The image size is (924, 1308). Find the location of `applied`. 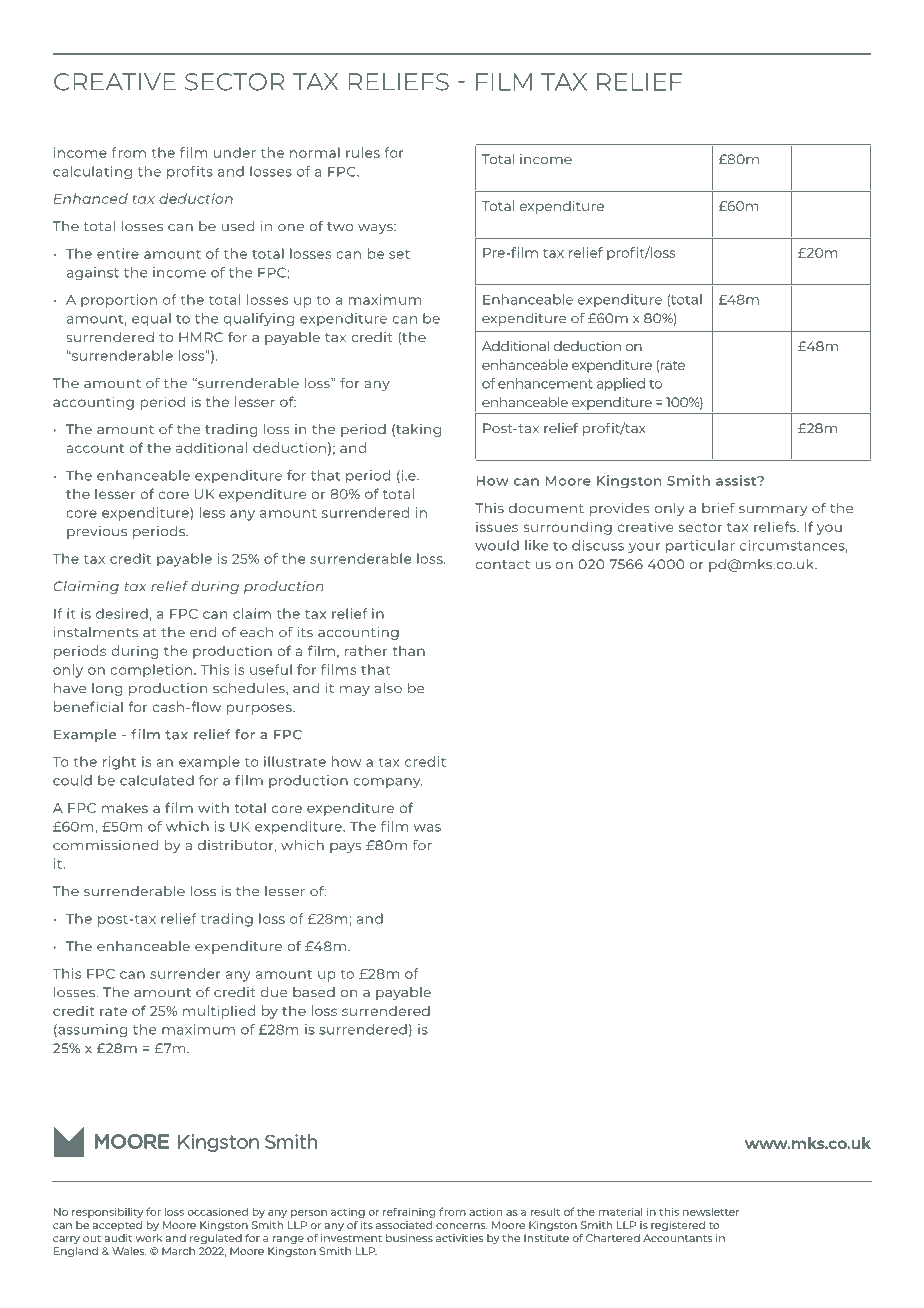

applied is located at coordinates (621, 384).
